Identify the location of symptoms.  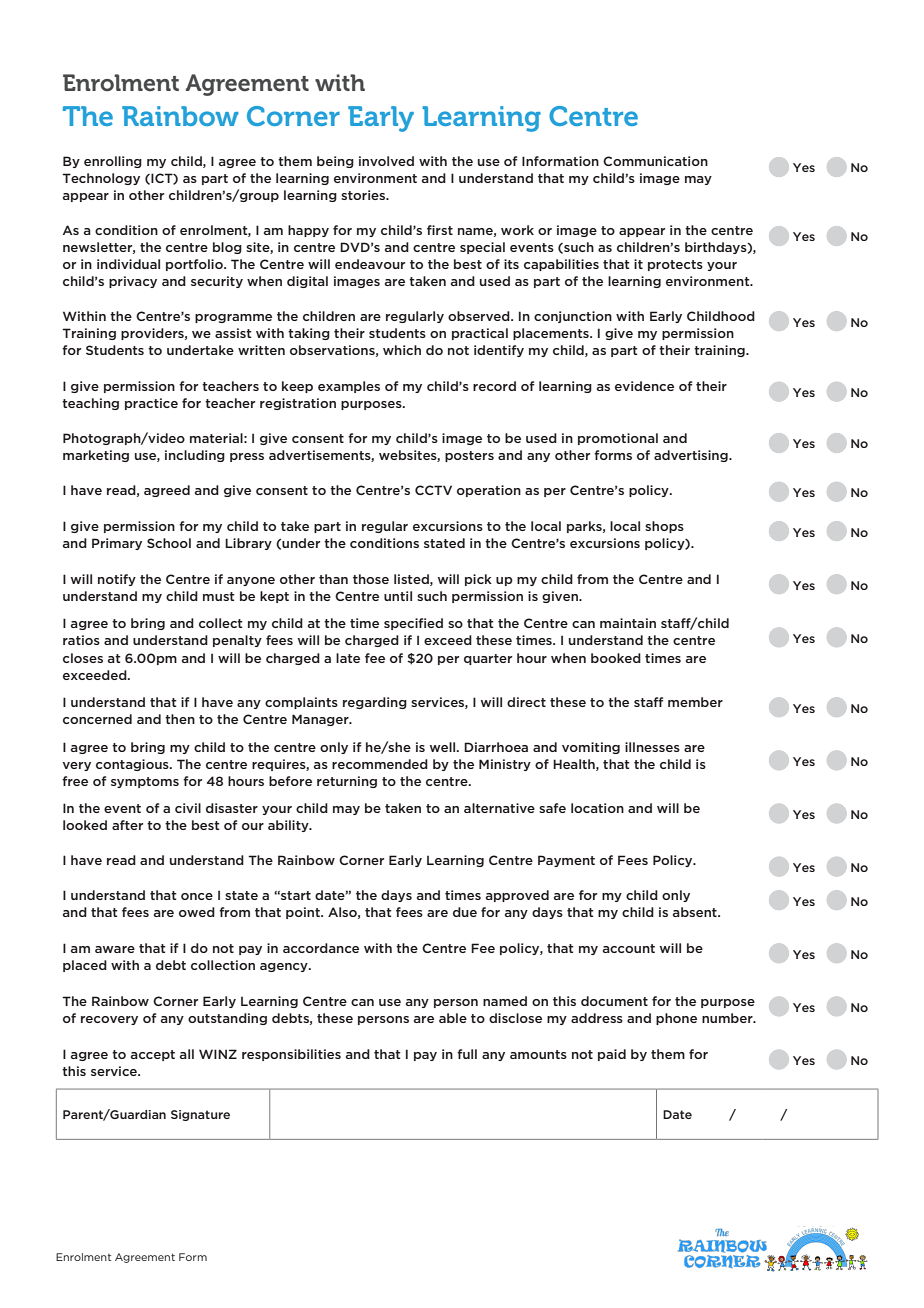
(145, 782).
